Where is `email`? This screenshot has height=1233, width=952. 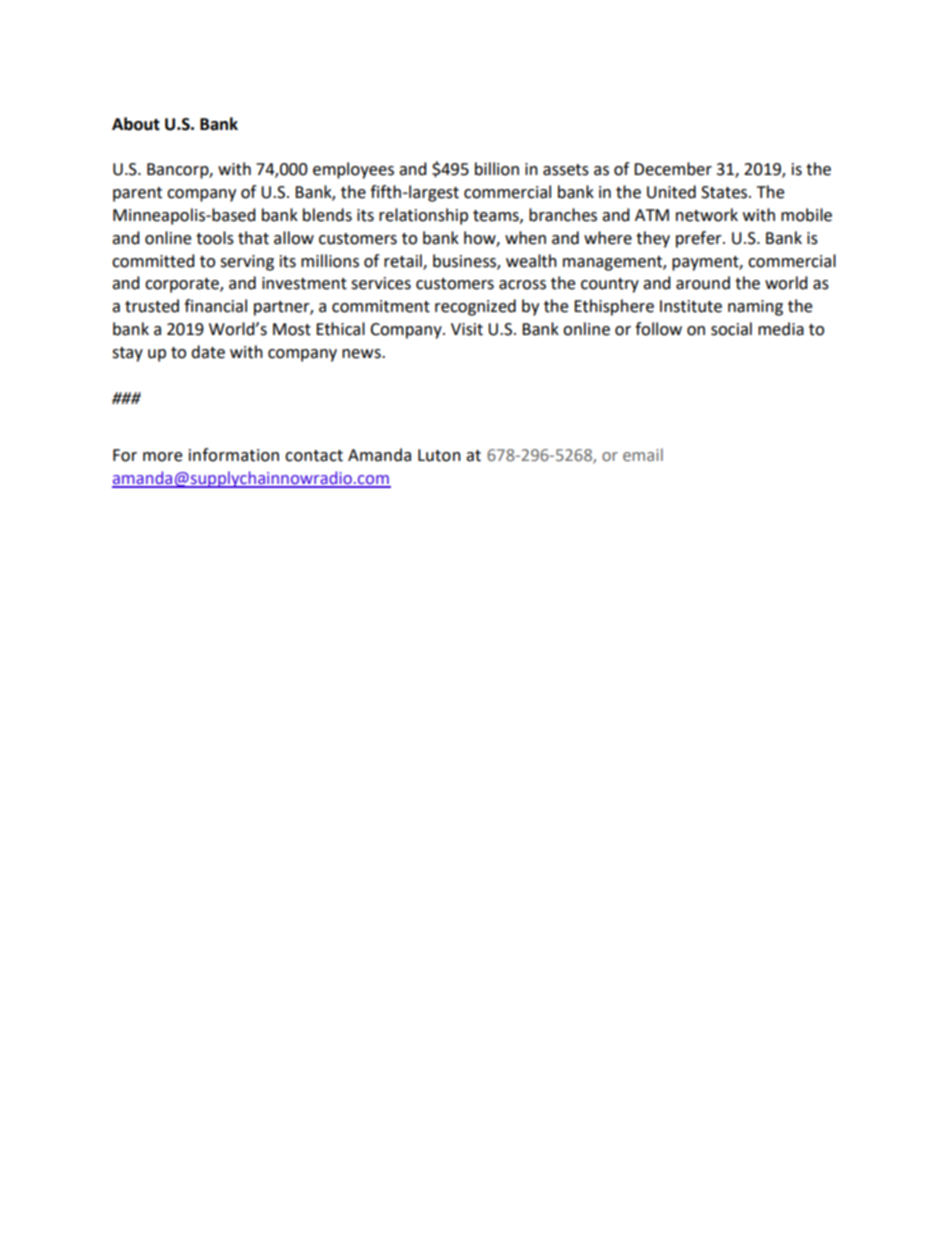 email is located at coordinates (643, 454).
